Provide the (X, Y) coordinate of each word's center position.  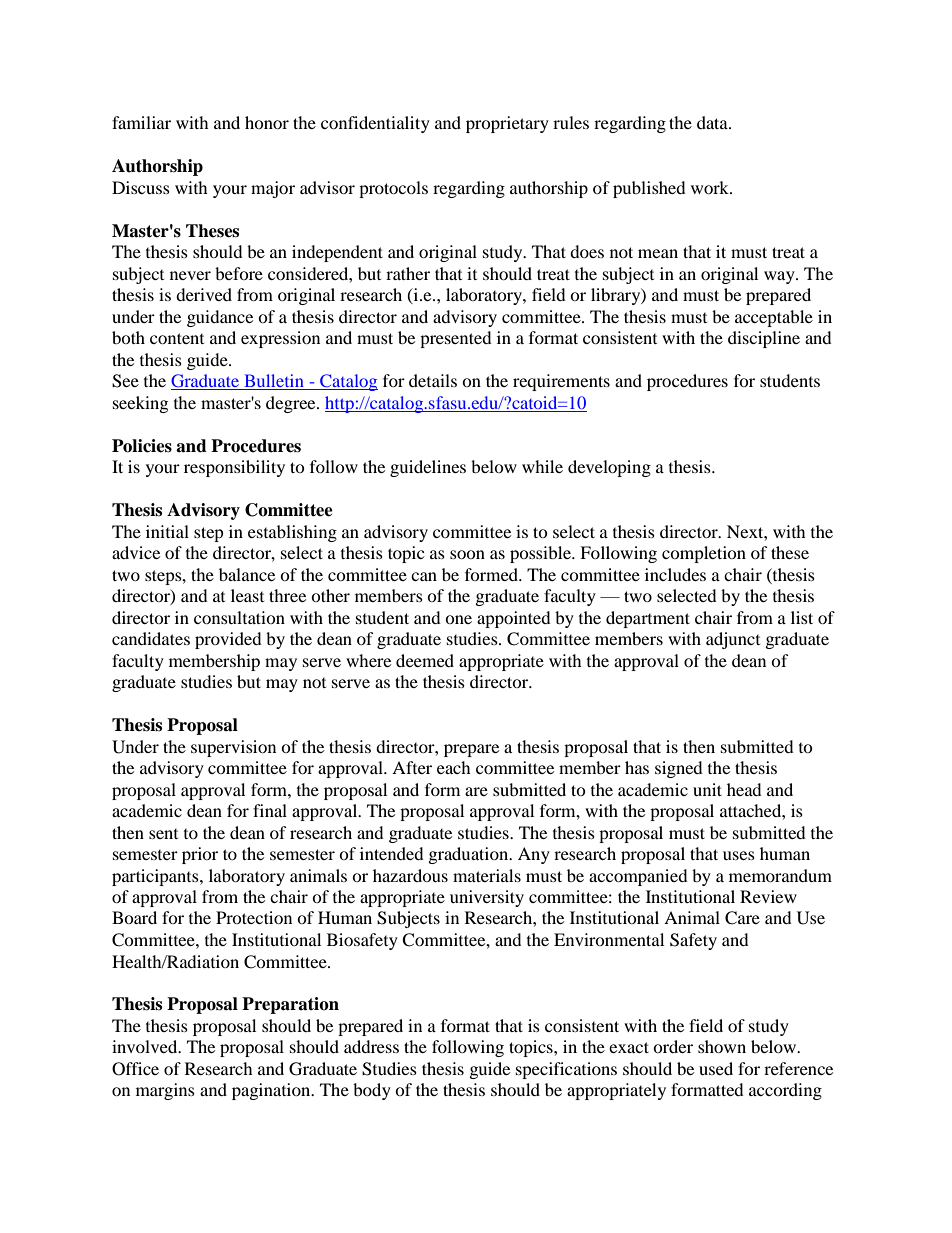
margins (165, 1091)
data (713, 122)
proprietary (507, 124)
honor (267, 122)
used (716, 1068)
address (371, 1046)
